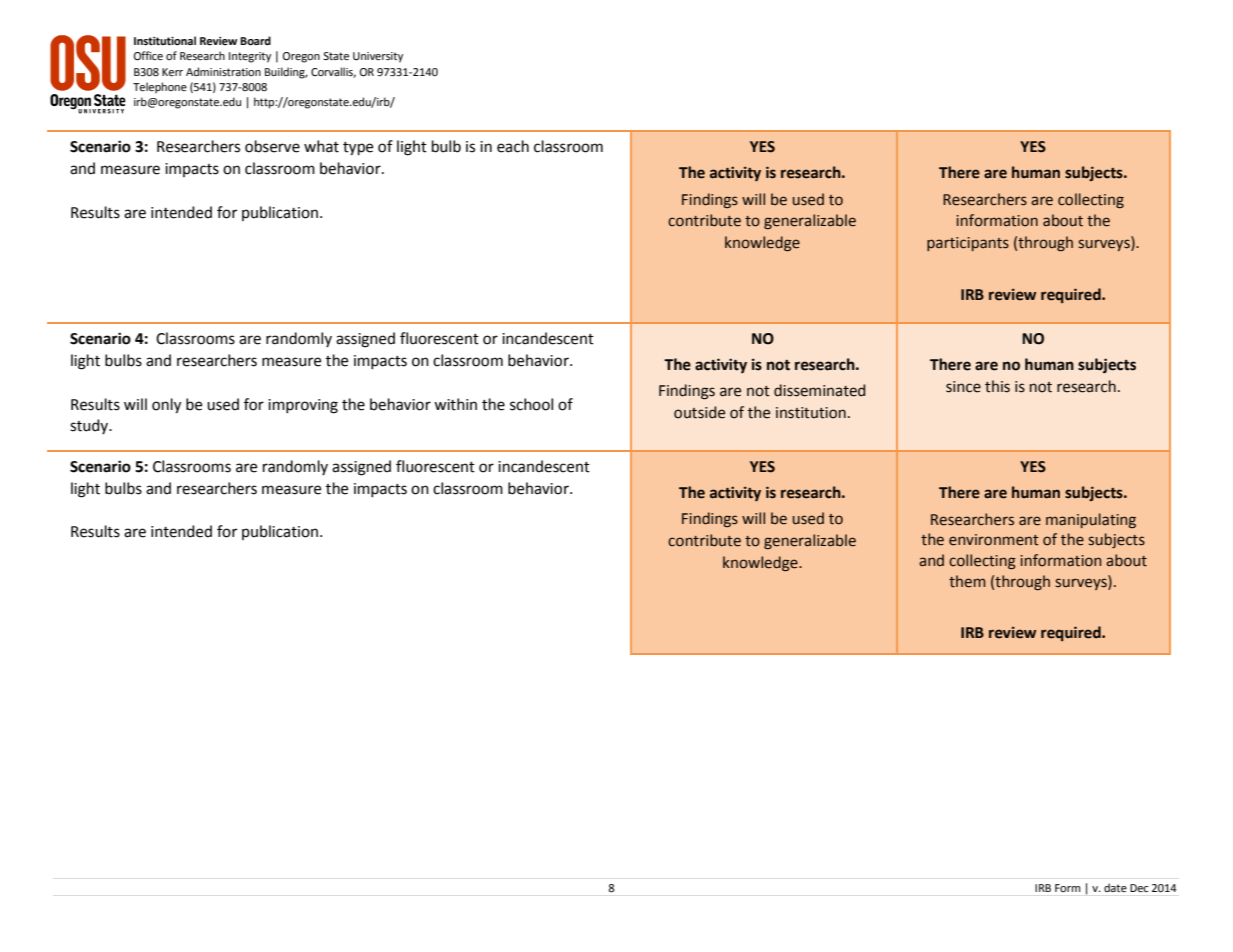 The image size is (1233, 952). What do you see at coordinates (223, 71) in the page?
I see `Administration` at bounding box center [223, 71].
